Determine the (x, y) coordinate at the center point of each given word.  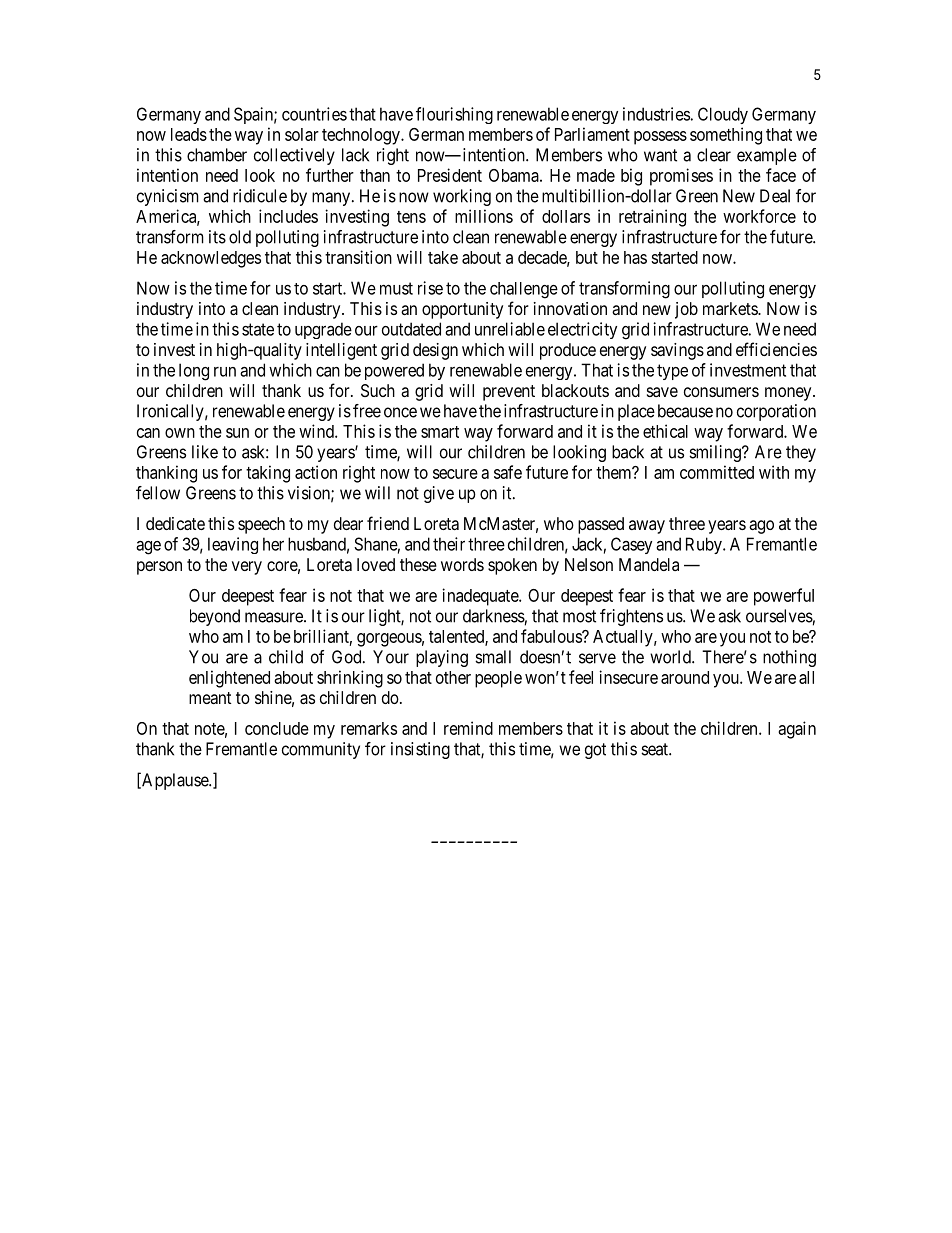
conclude (277, 728)
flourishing (454, 115)
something (726, 136)
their (449, 544)
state (258, 329)
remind (468, 728)
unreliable (510, 329)
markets (731, 308)
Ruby (705, 545)
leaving (233, 545)
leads (189, 134)
